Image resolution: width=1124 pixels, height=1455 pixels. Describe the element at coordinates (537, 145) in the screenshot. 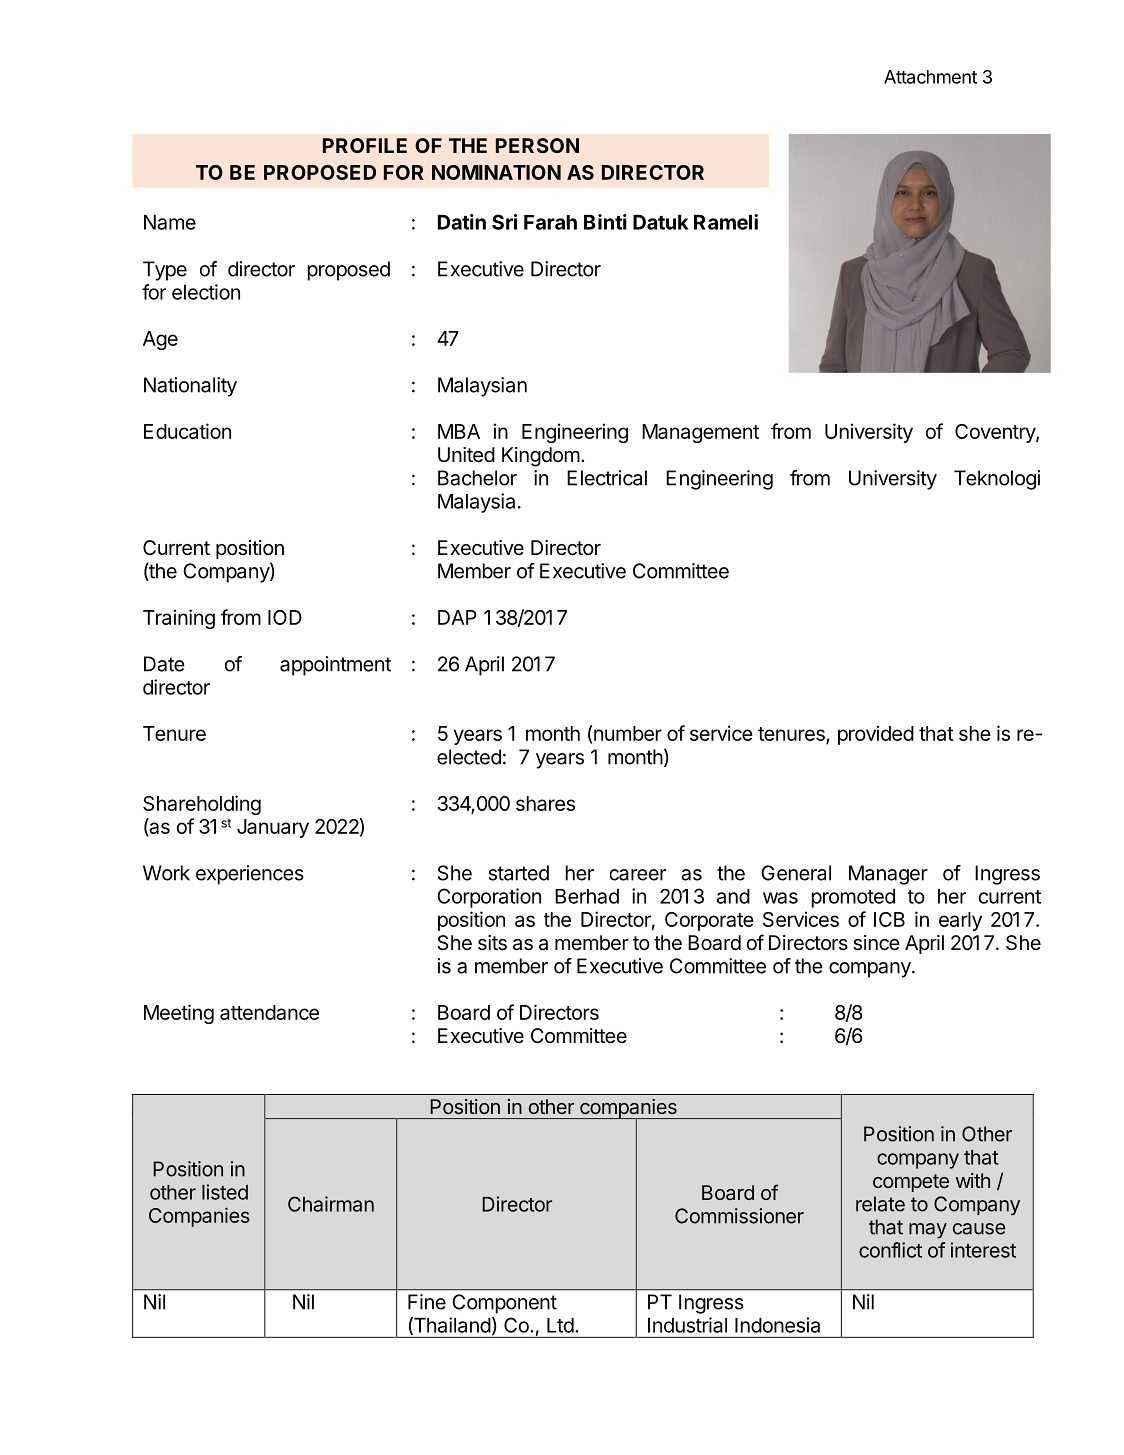

I see `PERSON` at that location.
